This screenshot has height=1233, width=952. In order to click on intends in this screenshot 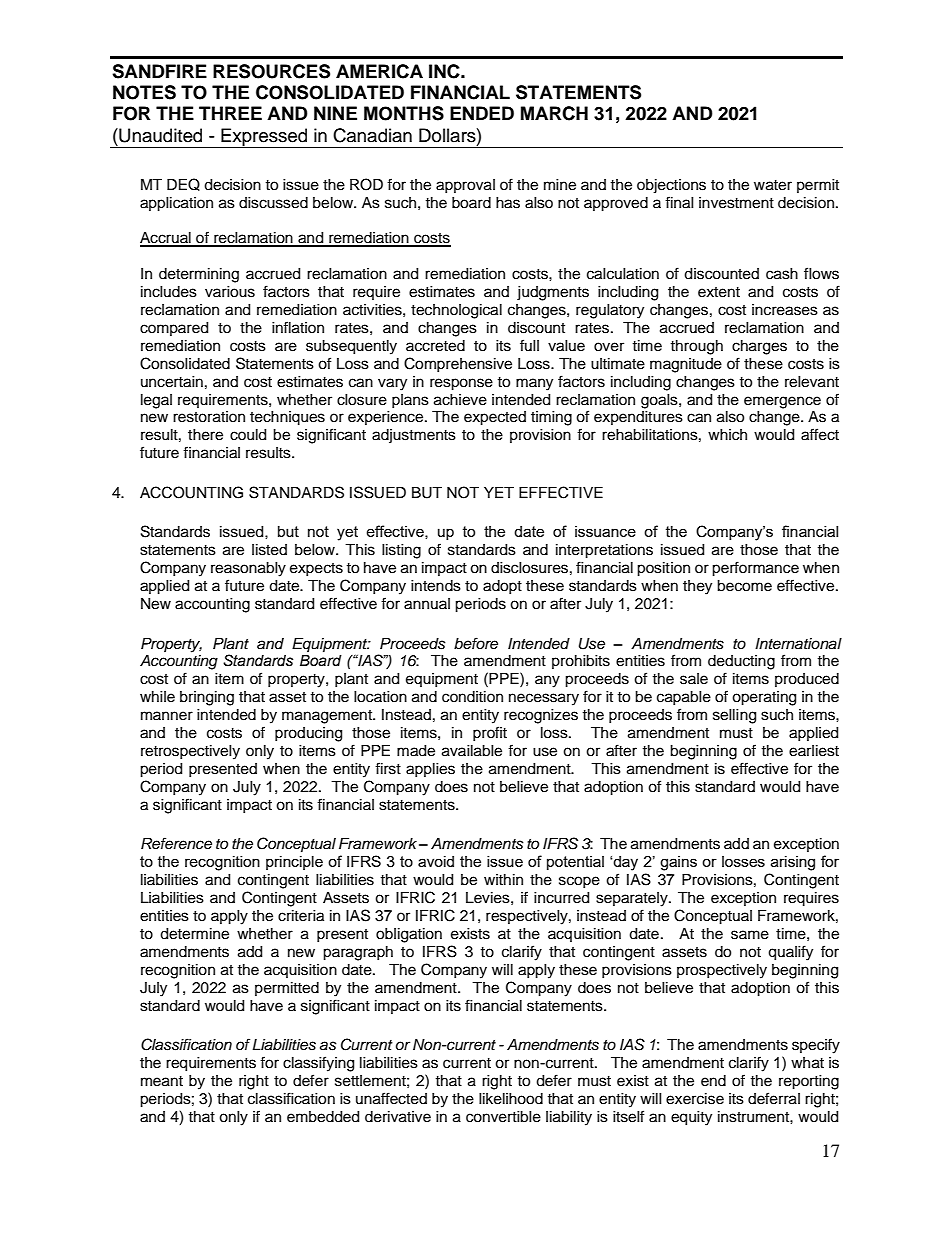, I will do `click(436, 586)`.
